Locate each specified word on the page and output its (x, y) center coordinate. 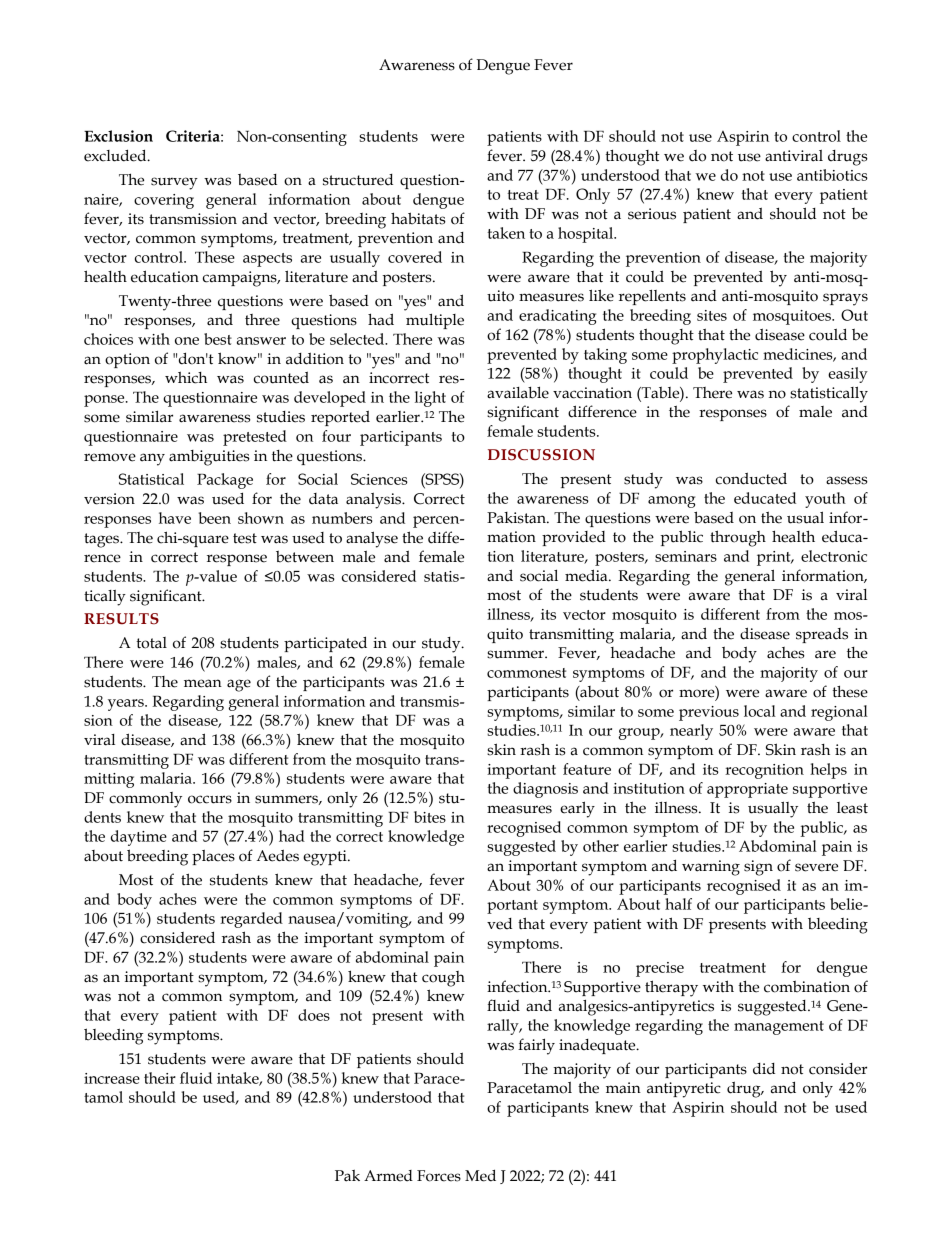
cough (443, 979)
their (160, 1078)
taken (506, 233)
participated (325, 644)
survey (174, 183)
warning (711, 868)
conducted (751, 478)
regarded (251, 920)
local (760, 711)
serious (652, 214)
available (518, 392)
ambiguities (209, 458)
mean (203, 683)
